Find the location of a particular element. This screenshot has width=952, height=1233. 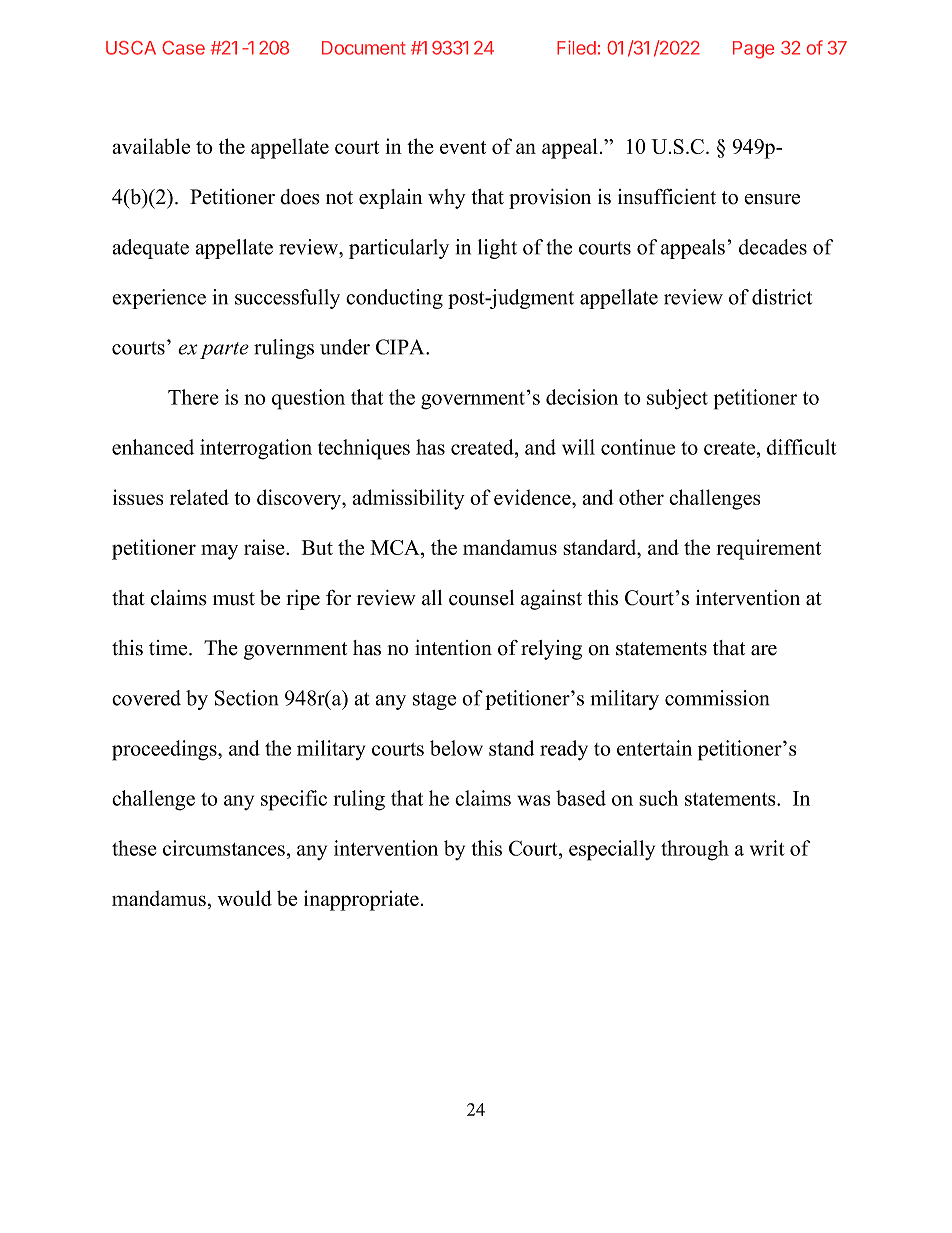

stage is located at coordinates (434, 701).
